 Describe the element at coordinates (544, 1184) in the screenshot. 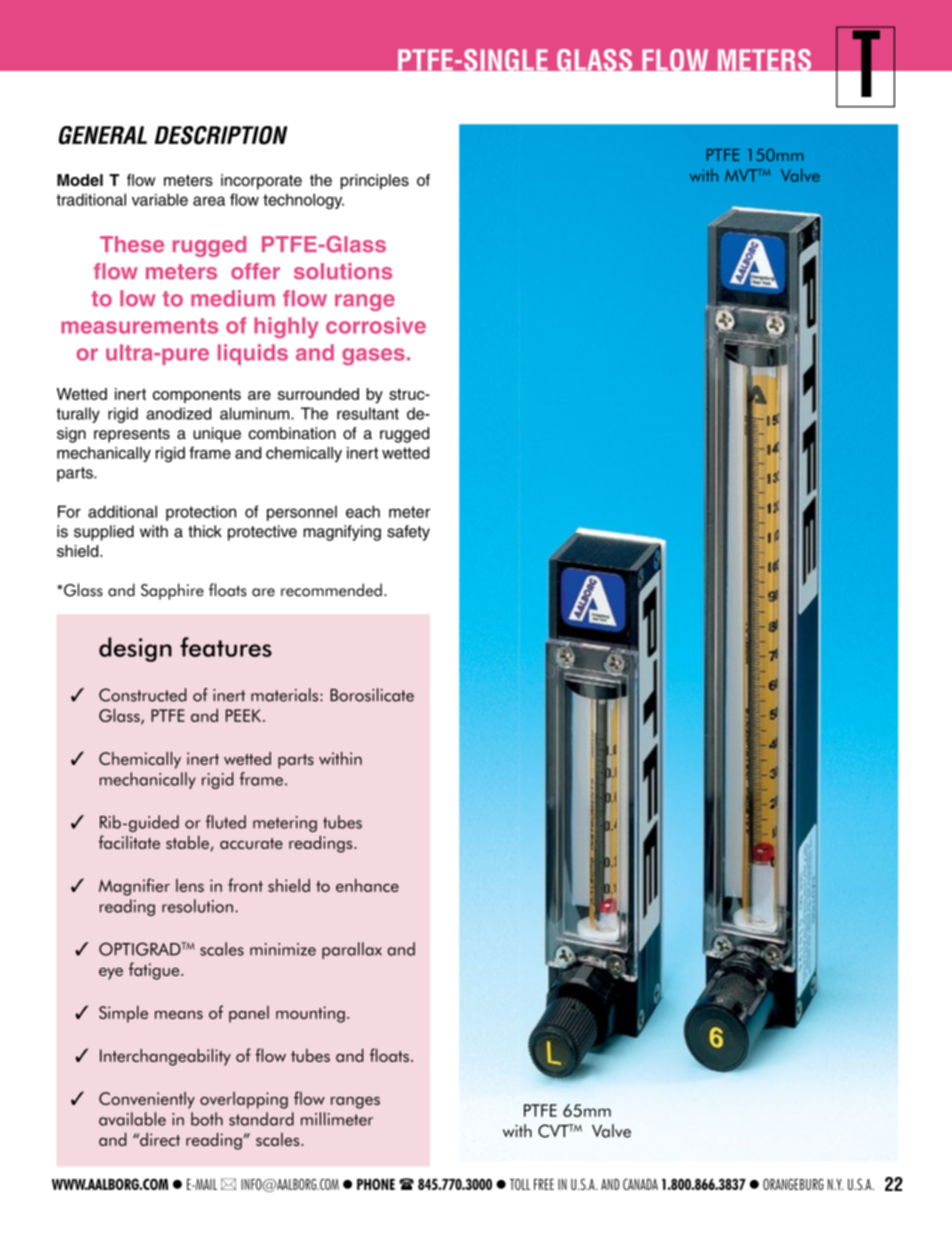

I see `FREE` at that location.
